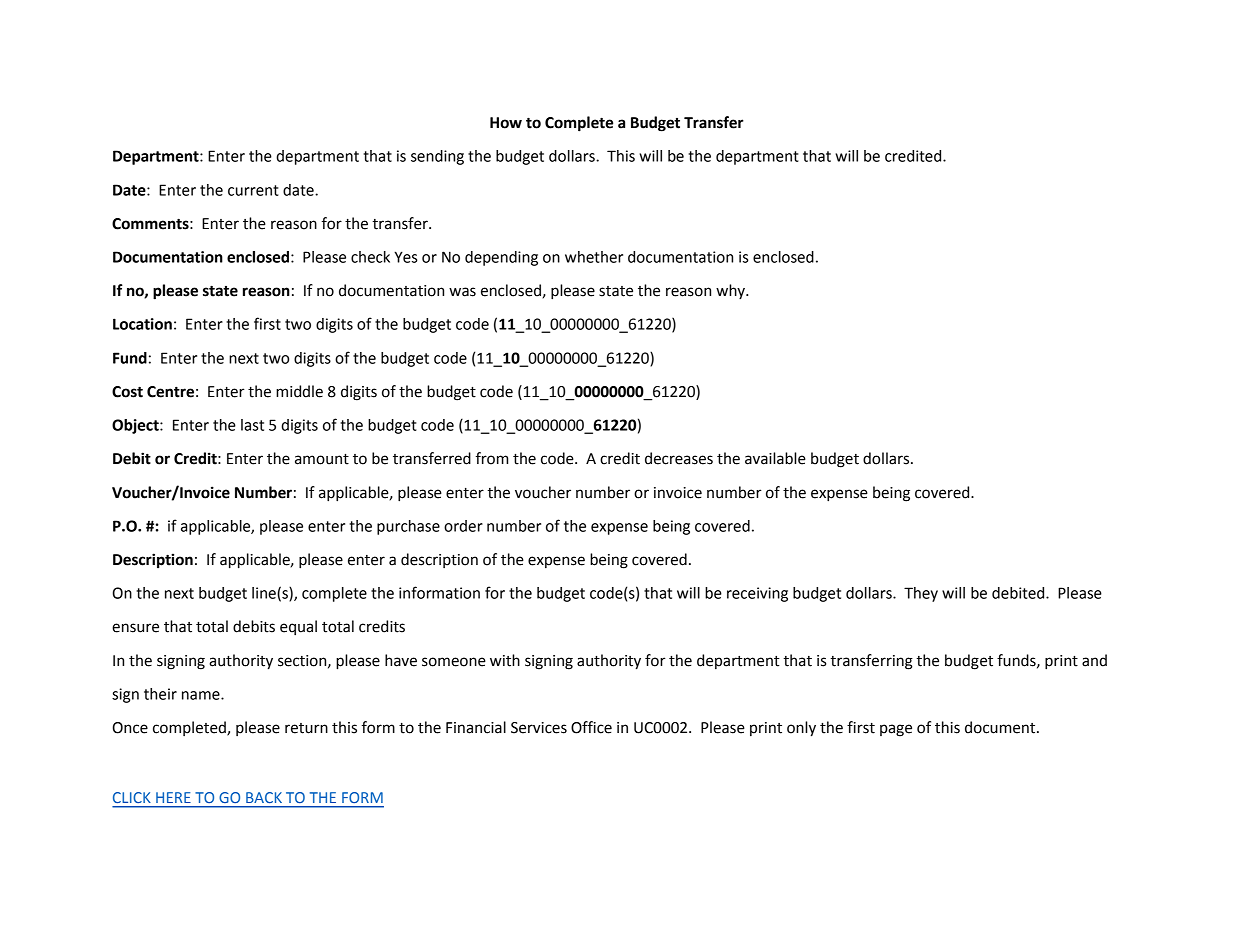  I want to click on equal, so click(298, 627).
